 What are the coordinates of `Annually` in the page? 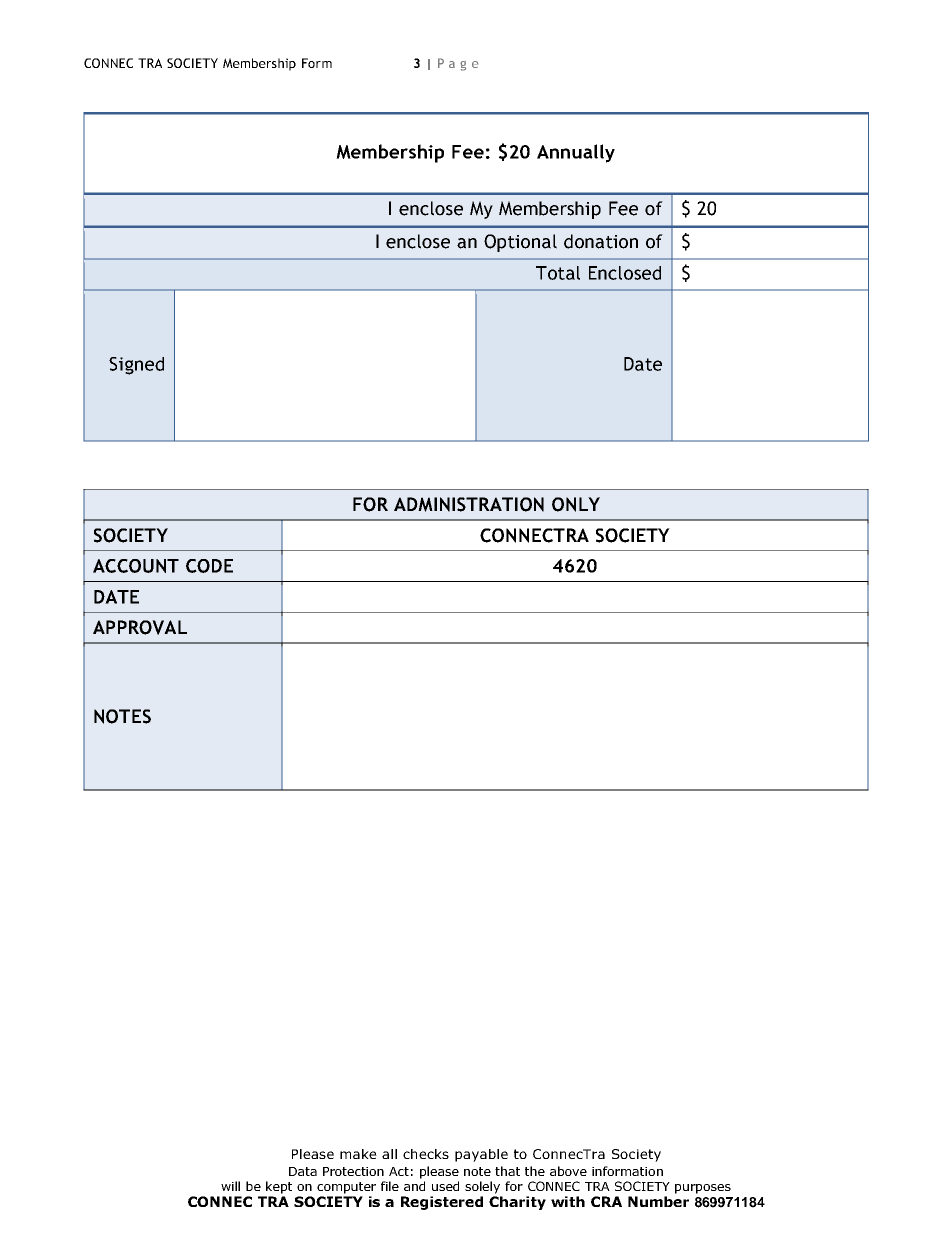 It's located at (576, 153).
